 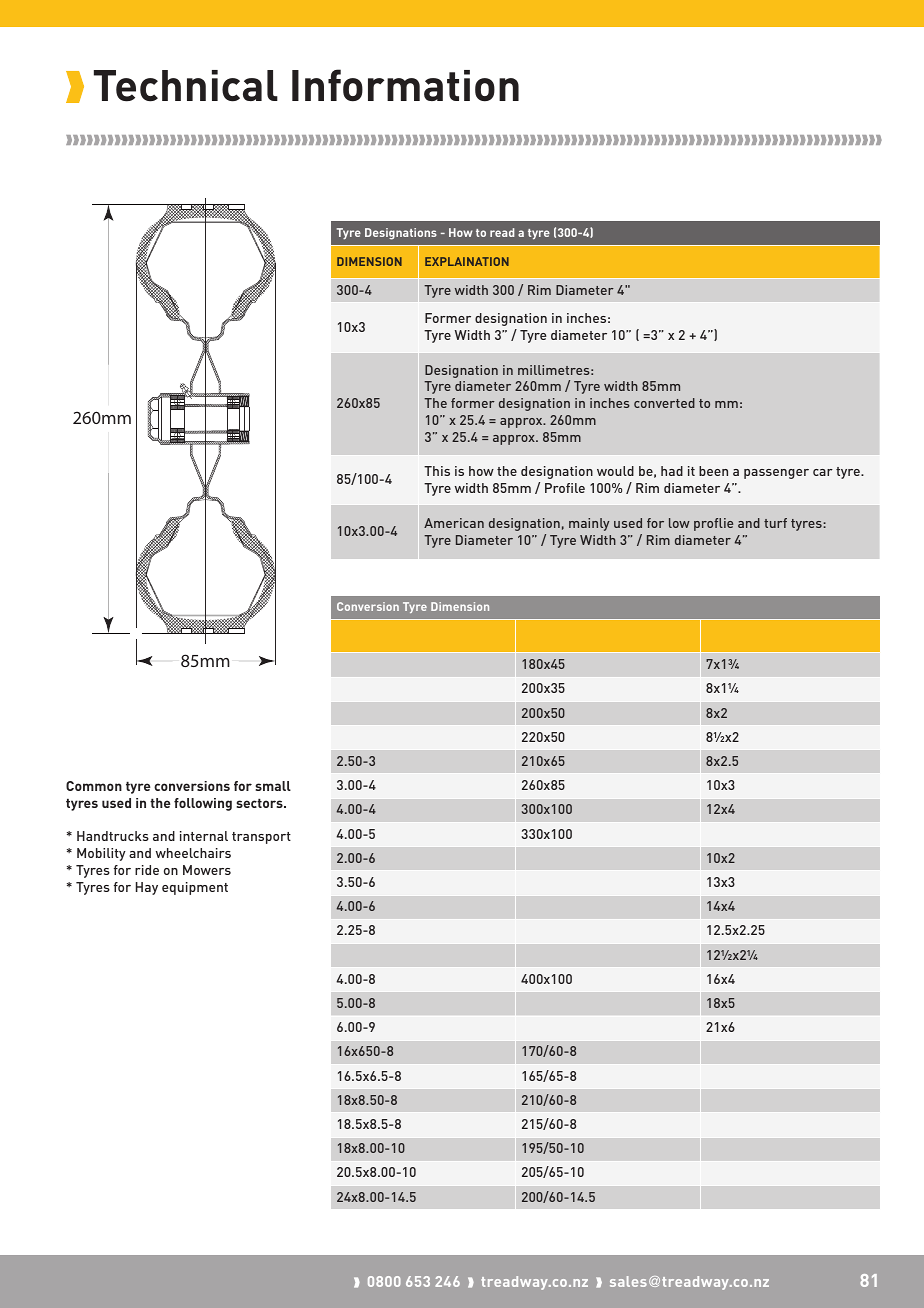 What do you see at coordinates (565, 488) in the image?
I see `Profile` at bounding box center [565, 488].
